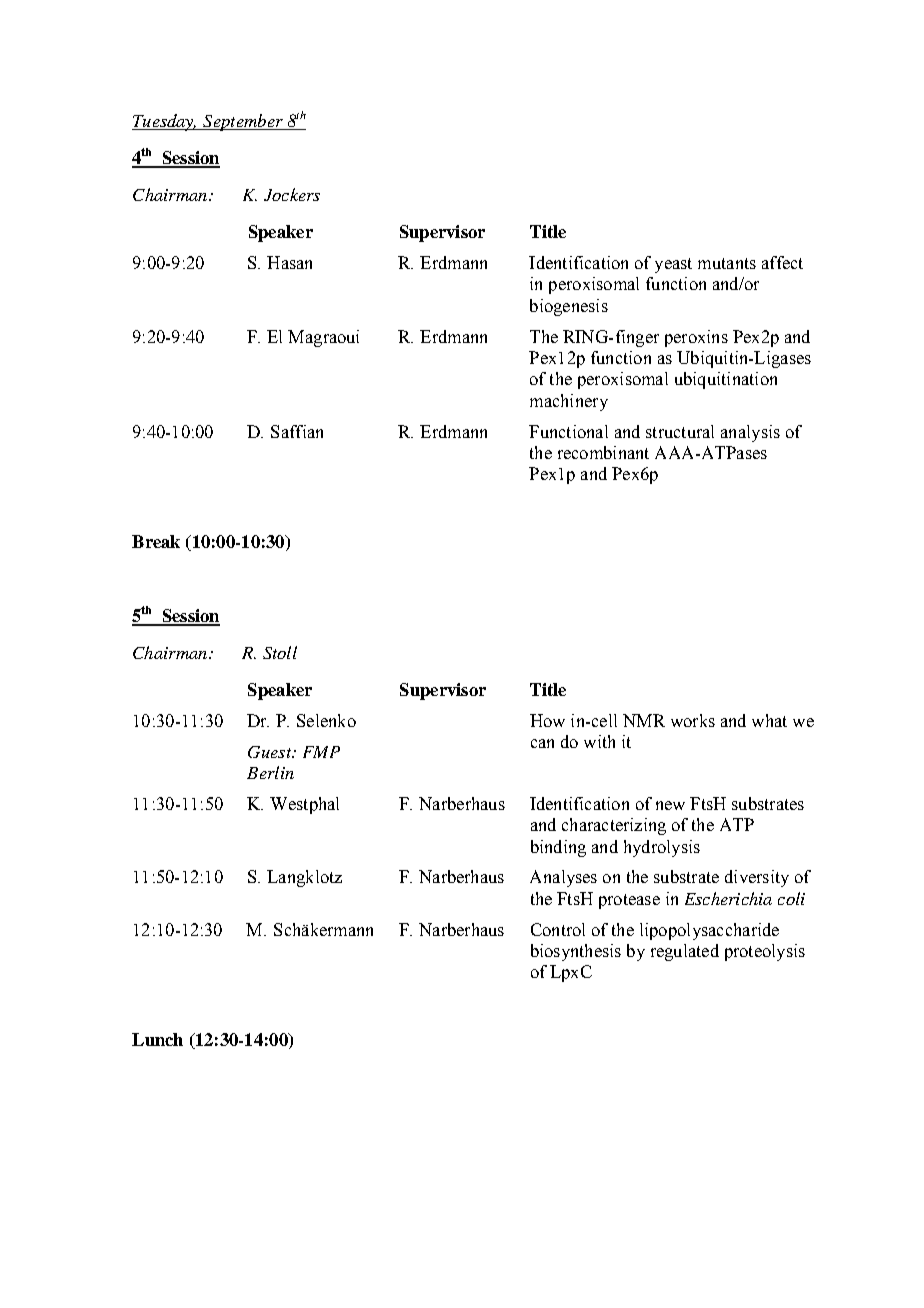  I want to click on September, so click(243, 122).
